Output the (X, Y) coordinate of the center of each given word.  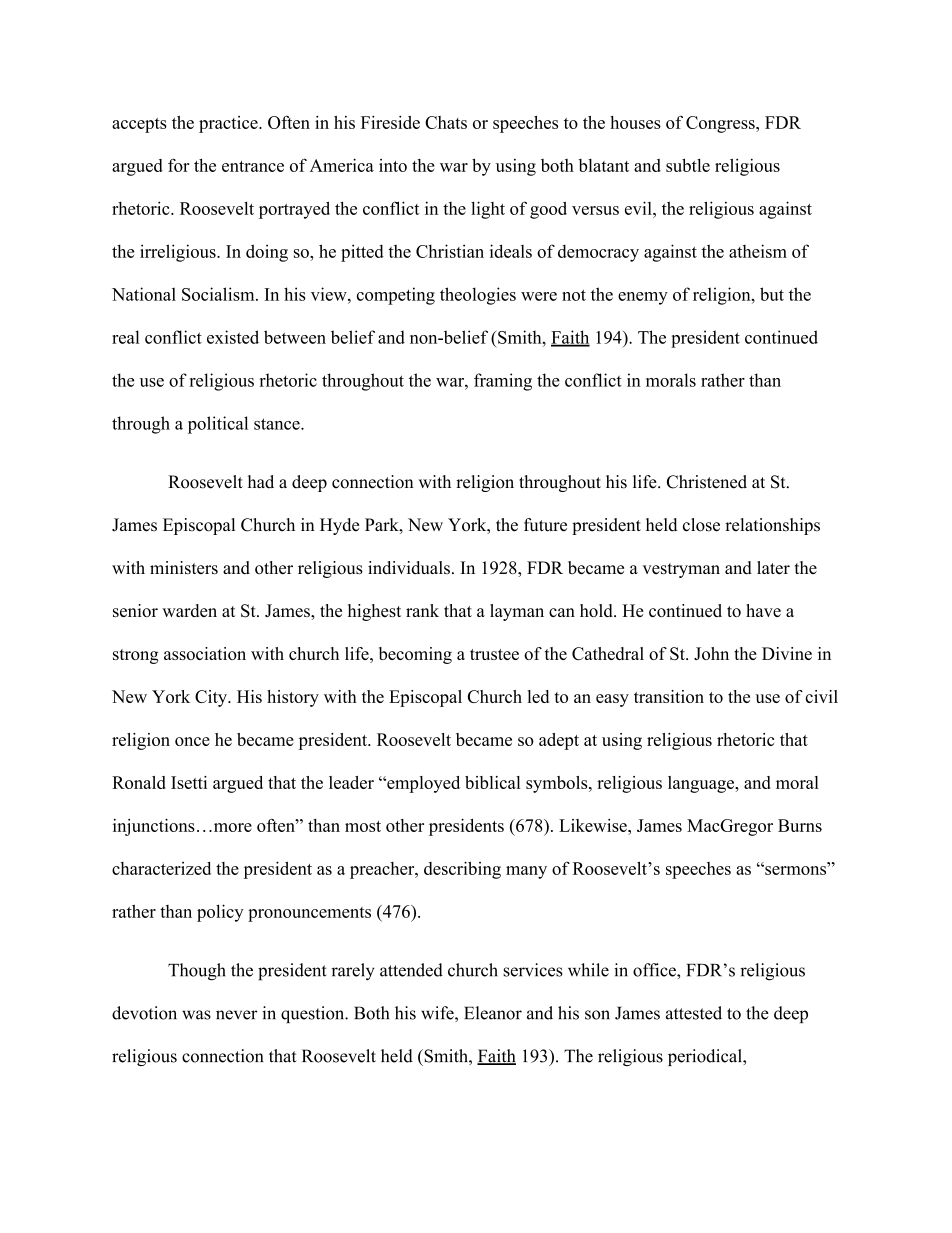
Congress (721, 124)
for (179, 165)
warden (189, 610)
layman (517, 612)
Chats (446, 122)
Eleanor (493, 1013)
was (196, 1015)
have (763, 610)
